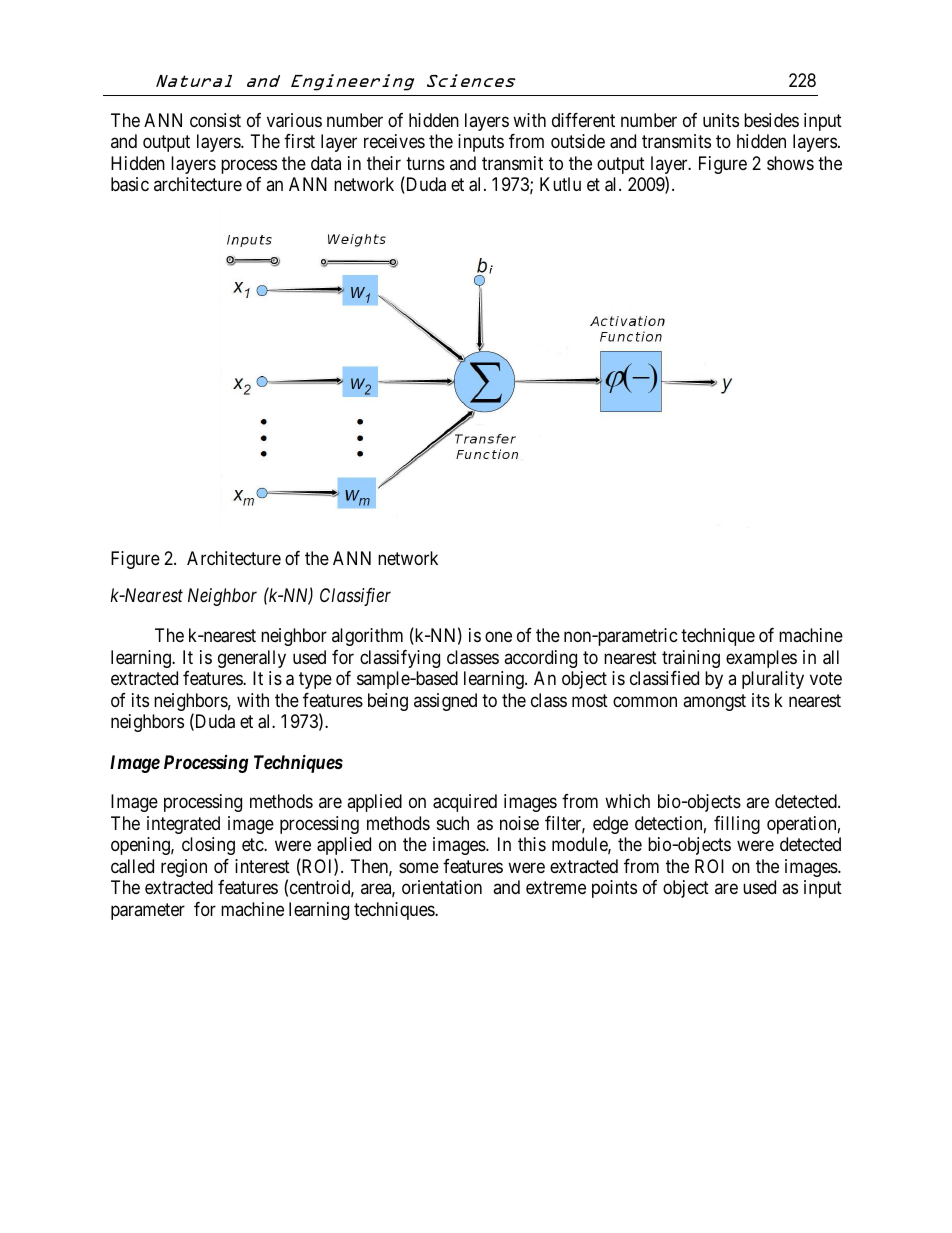 This document has width=952, height=1233. Describe the element at coordinates (215, 120) in the document. I see `consist` at that location.
